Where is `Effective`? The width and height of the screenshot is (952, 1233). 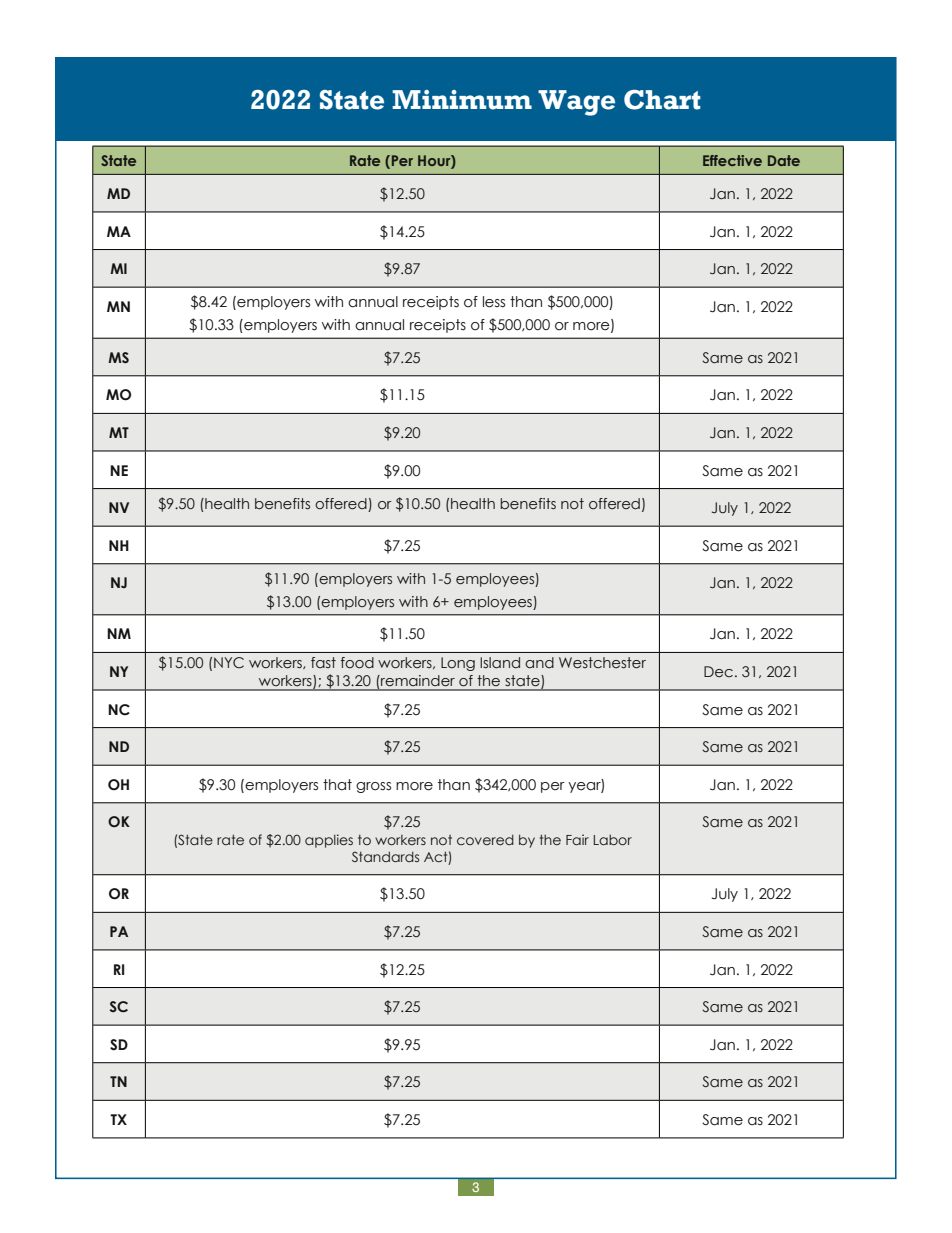 Effective is located at coordinates (732, 160).
